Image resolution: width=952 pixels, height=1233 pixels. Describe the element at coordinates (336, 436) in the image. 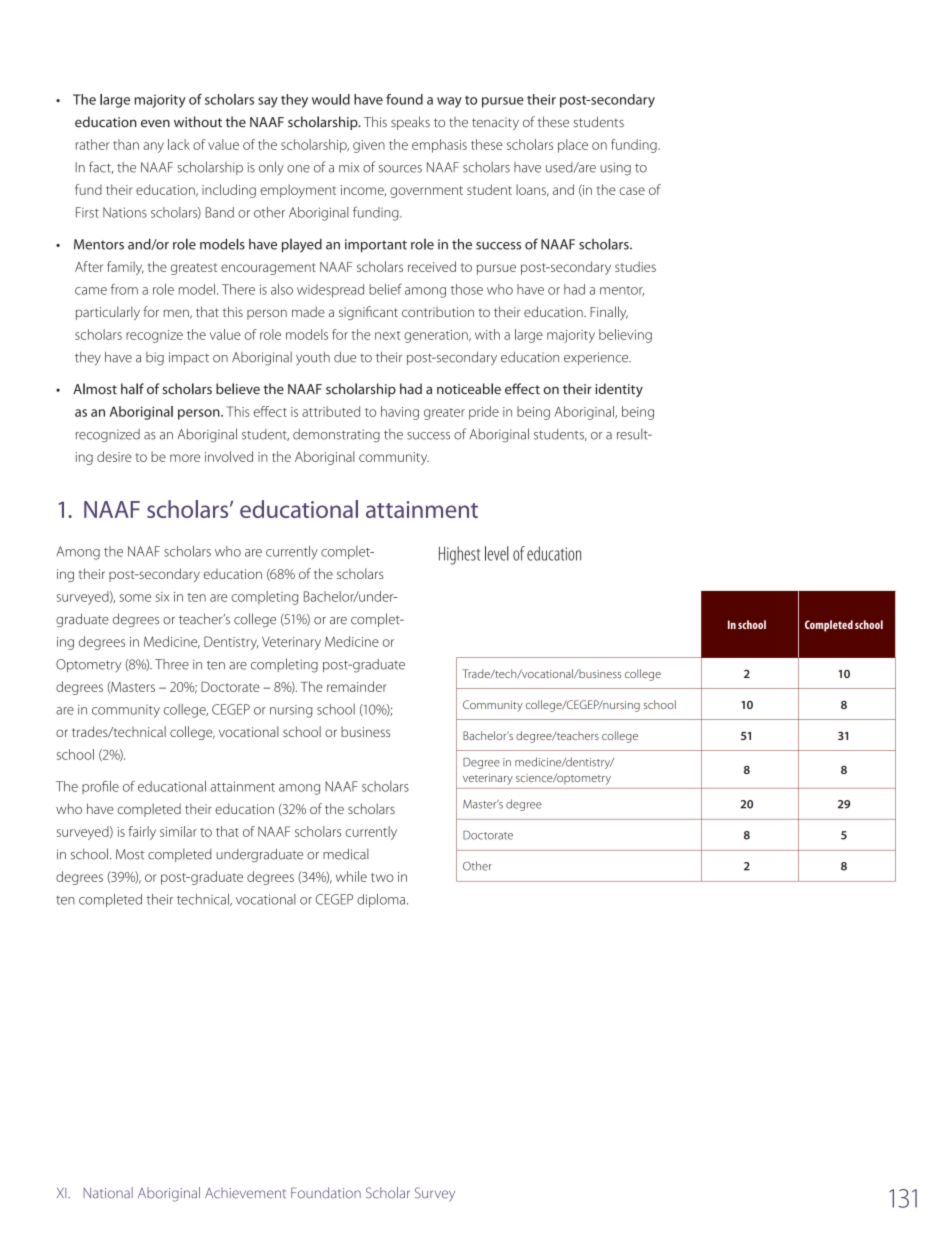

I see `demonstrating` at that location.
